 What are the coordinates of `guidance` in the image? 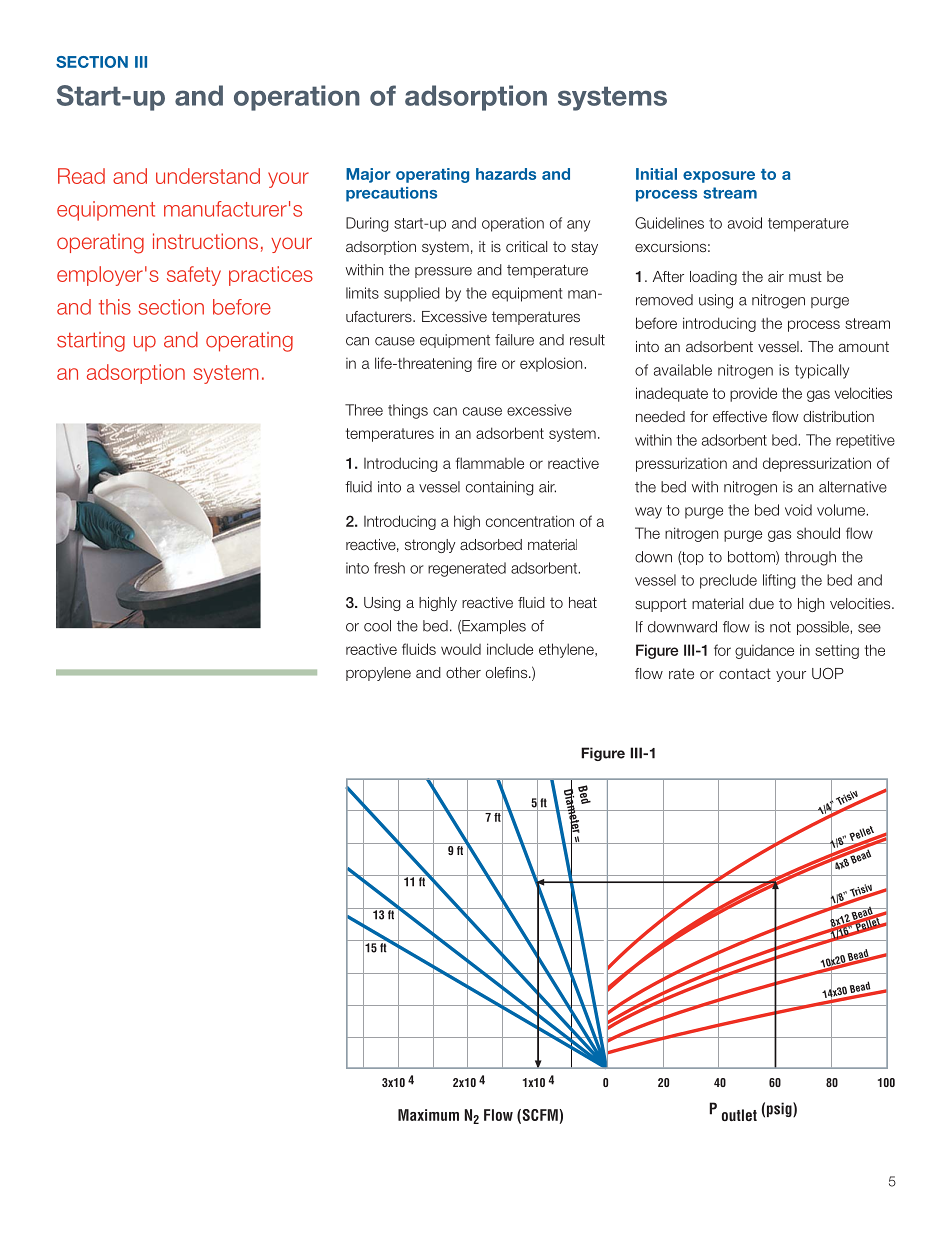 It's located at (764, 651).
